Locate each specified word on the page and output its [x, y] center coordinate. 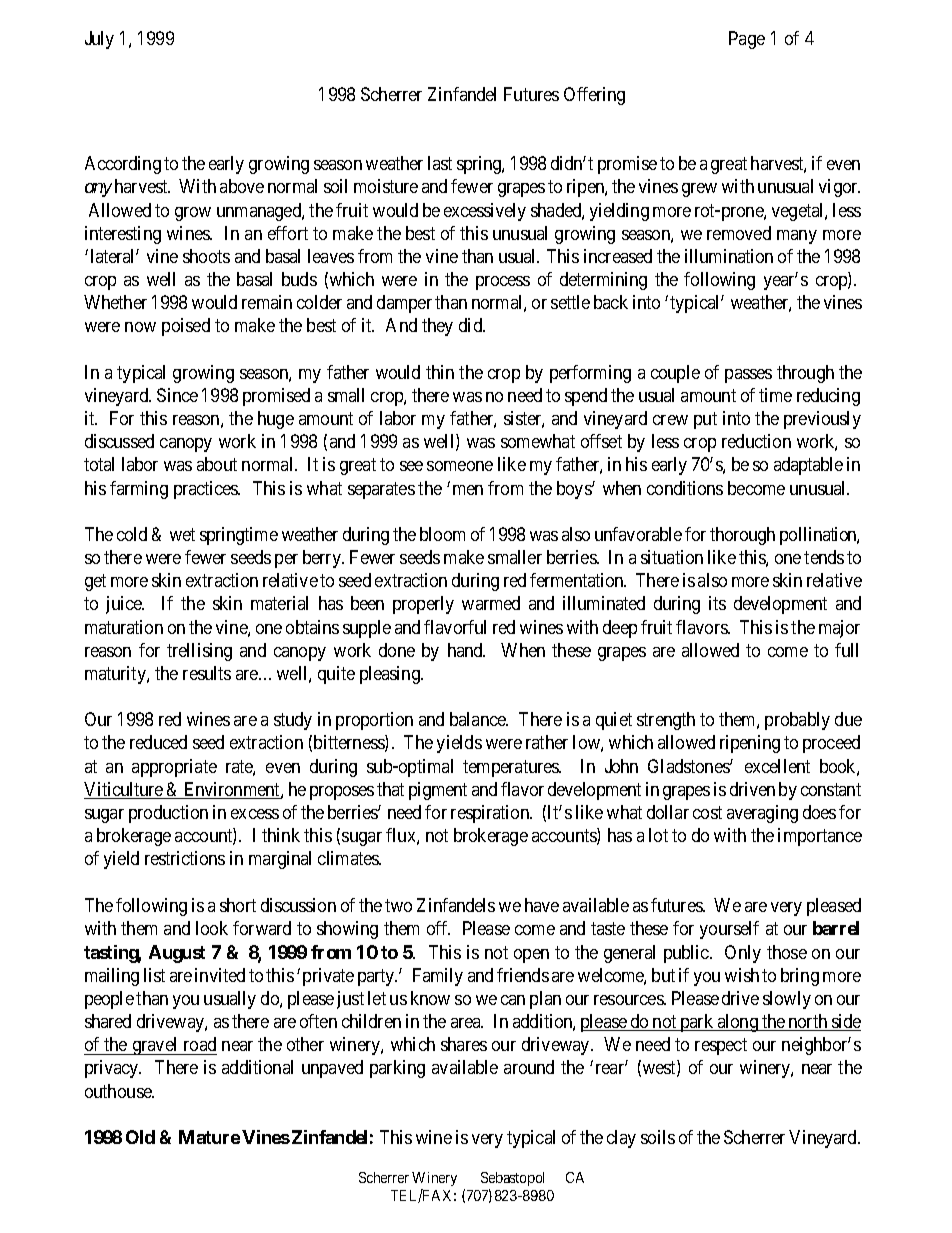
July [99, 40]
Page [747, 40]
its [717, 603]
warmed [491, 603]
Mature [209, 1137]
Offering [594, 96]
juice [125, 605]
